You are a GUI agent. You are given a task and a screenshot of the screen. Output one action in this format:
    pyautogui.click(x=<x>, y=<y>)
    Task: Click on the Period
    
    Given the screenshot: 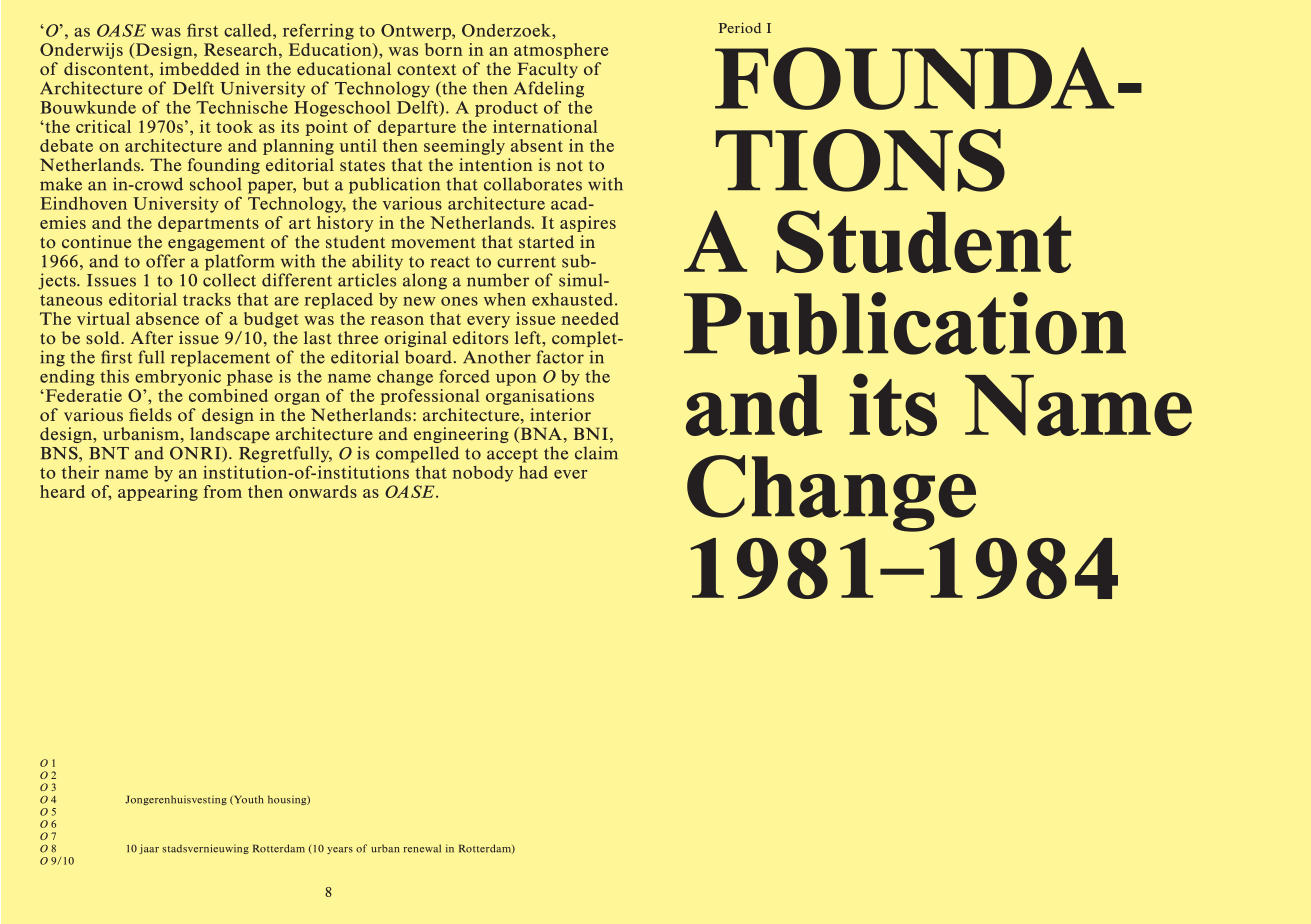 What is the action you would take?
    pyautogui.click(x=740, y=27)
